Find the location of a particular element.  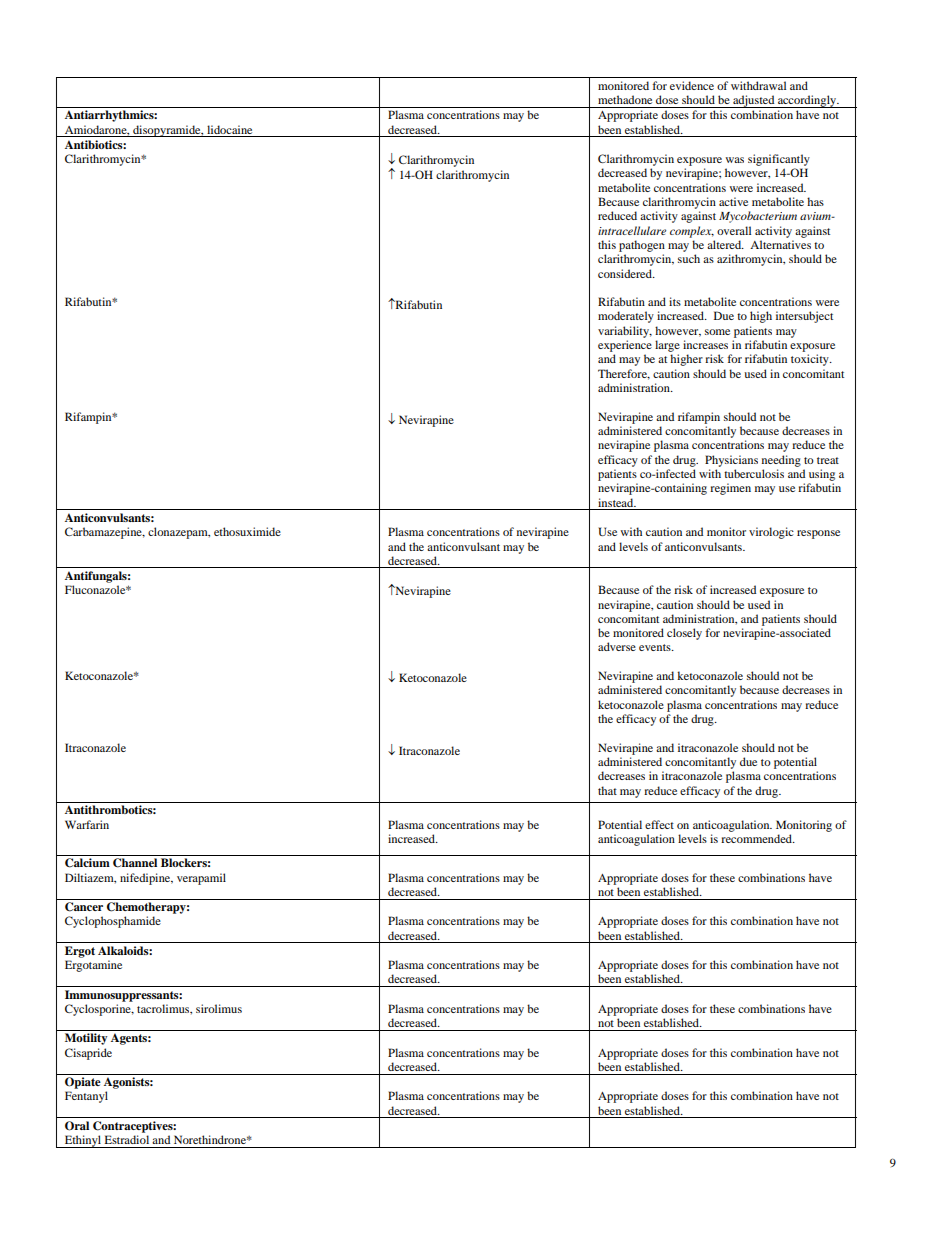

Physicians is located at coordinates (731, 461).
